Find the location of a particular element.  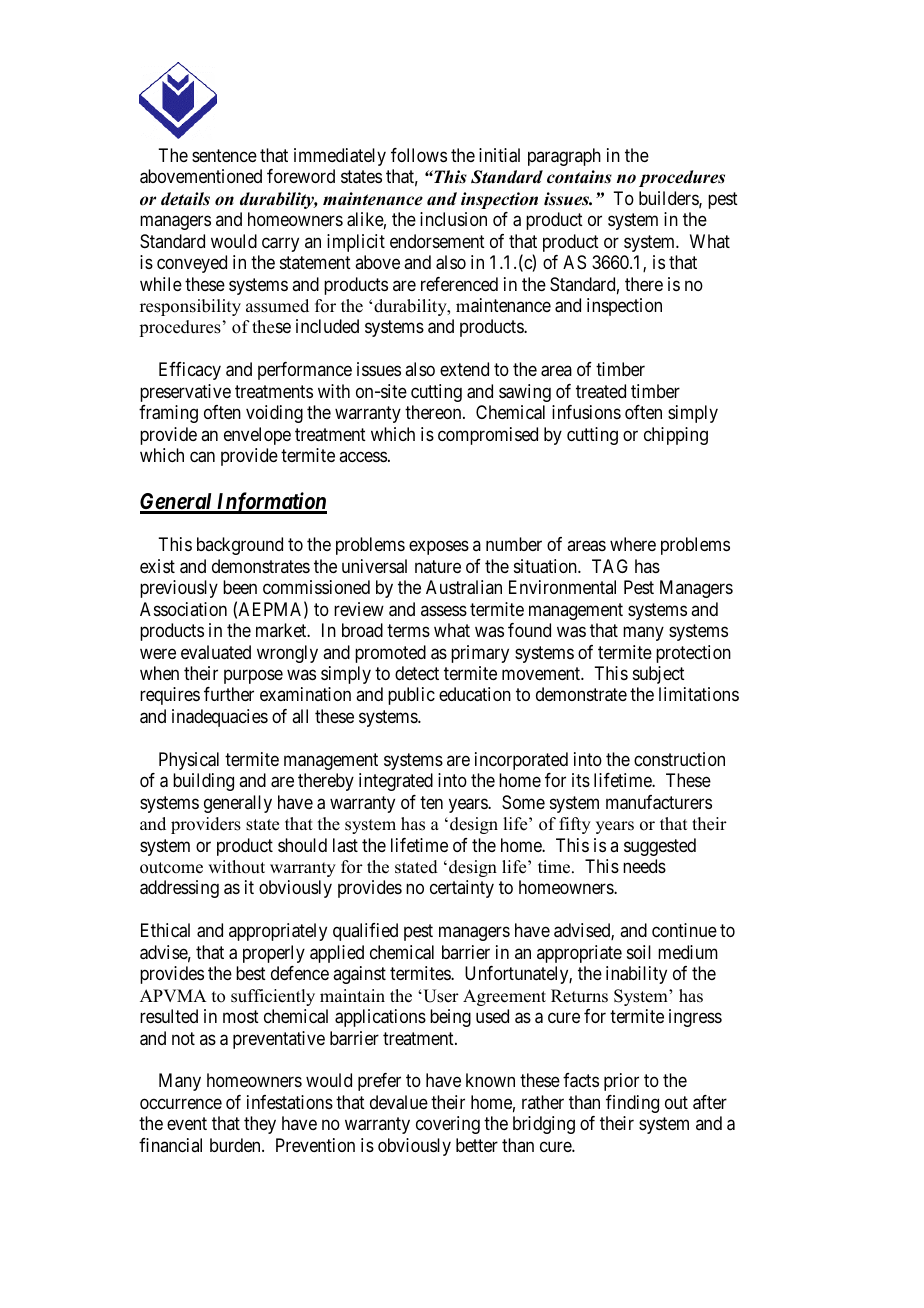

can is located at coordinates (202, 457).
